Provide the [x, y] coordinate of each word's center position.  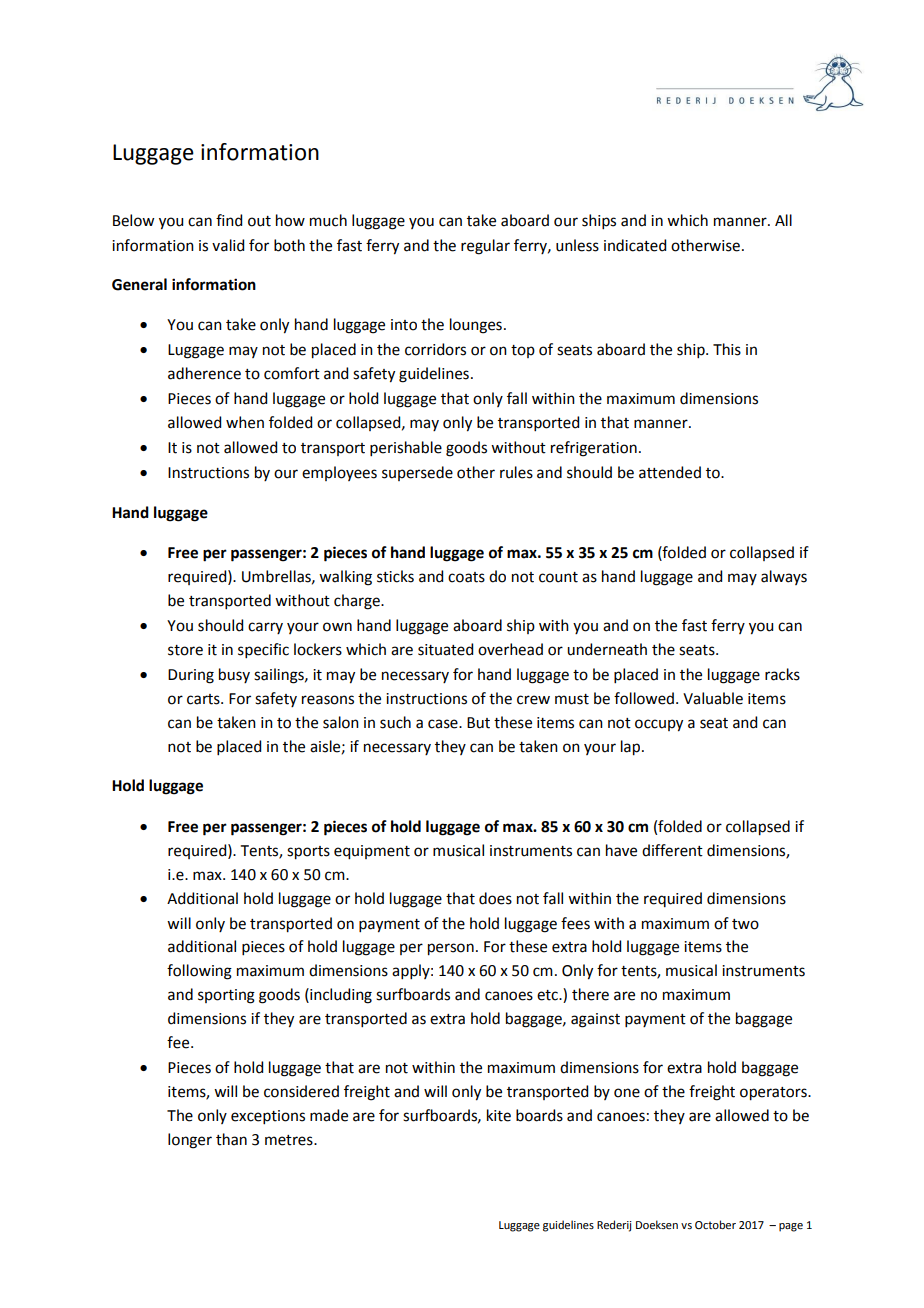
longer [190, 1141]
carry [265, 628]
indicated [635, 245]
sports [308, 853]
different [672, 850]
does [495, 898]
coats [466, 577]
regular [485, 247]
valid [228, 245]
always [784, 577]
